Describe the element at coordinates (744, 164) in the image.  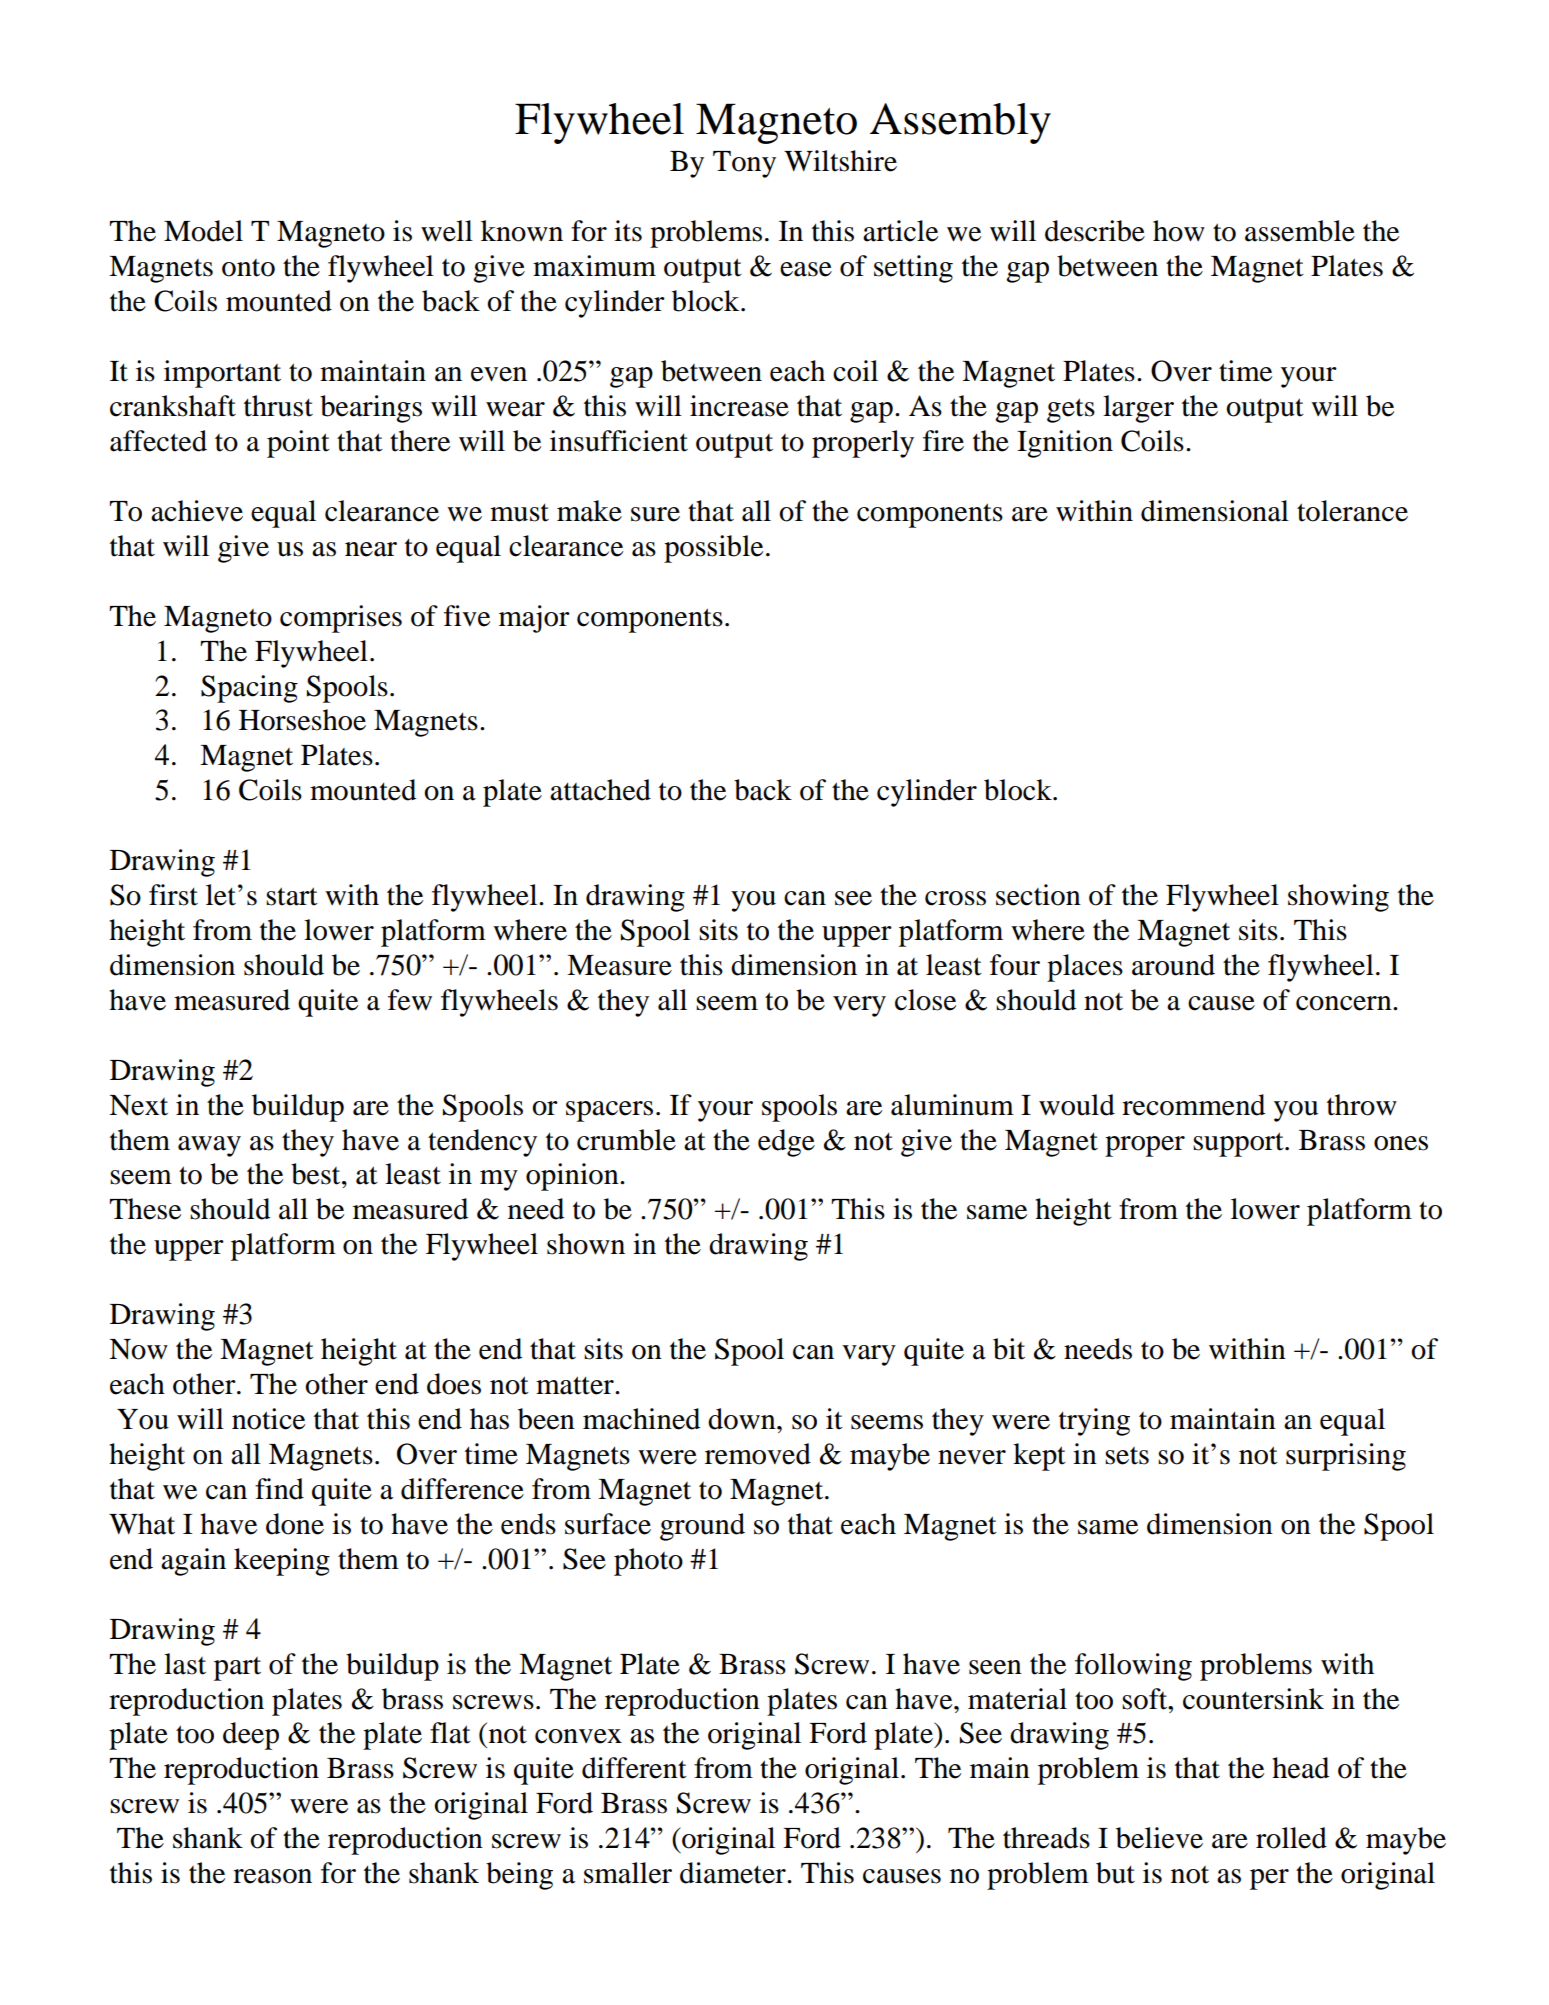
I see `Tony` at that location.
